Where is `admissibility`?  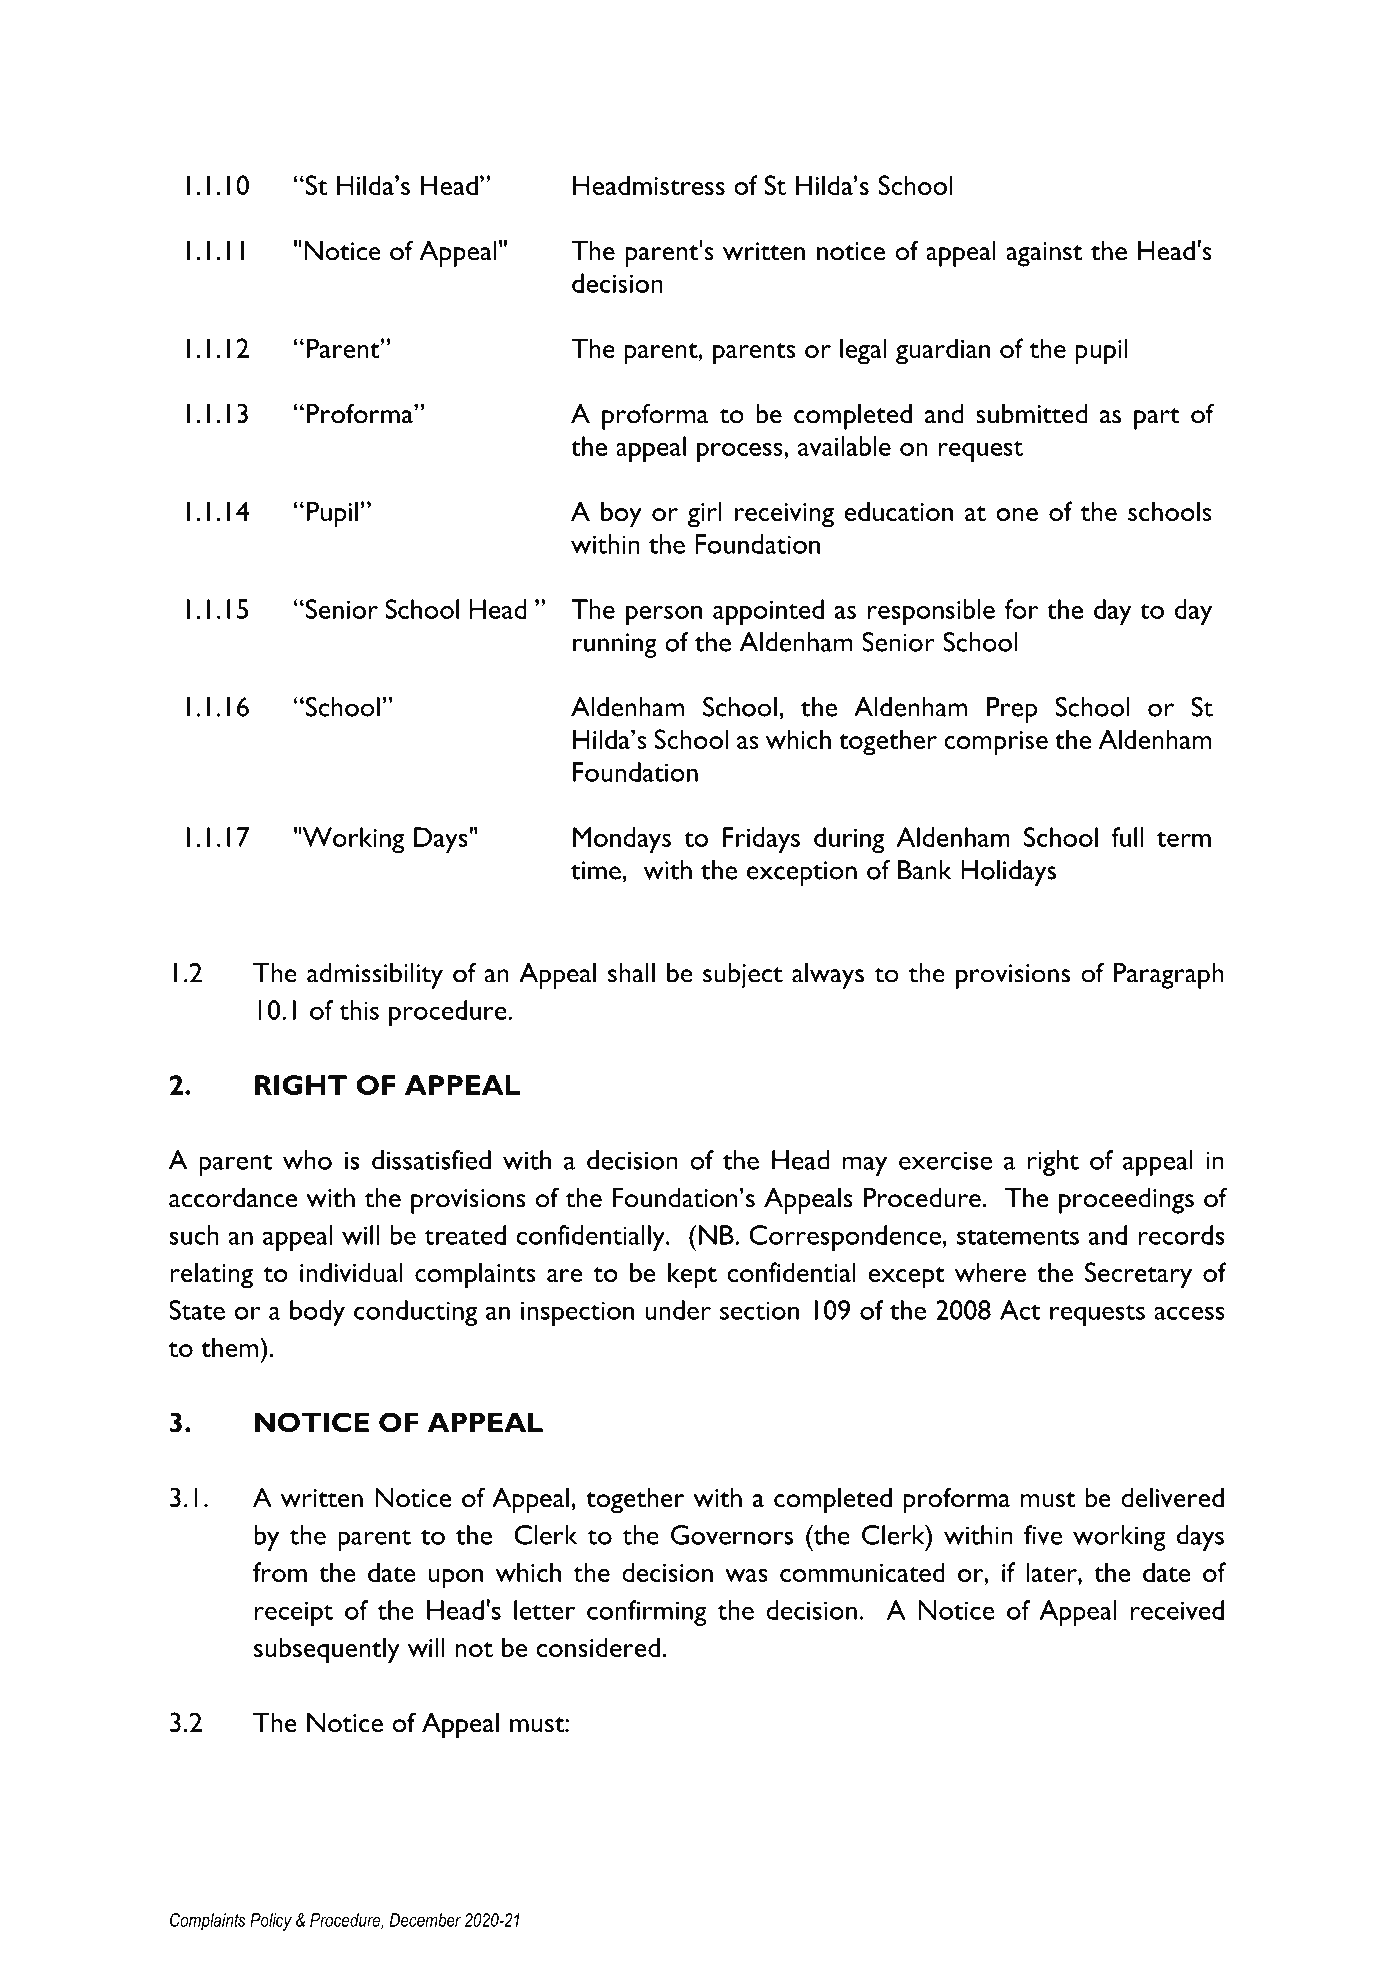
admissibility is located at coordinates (375, 976).
